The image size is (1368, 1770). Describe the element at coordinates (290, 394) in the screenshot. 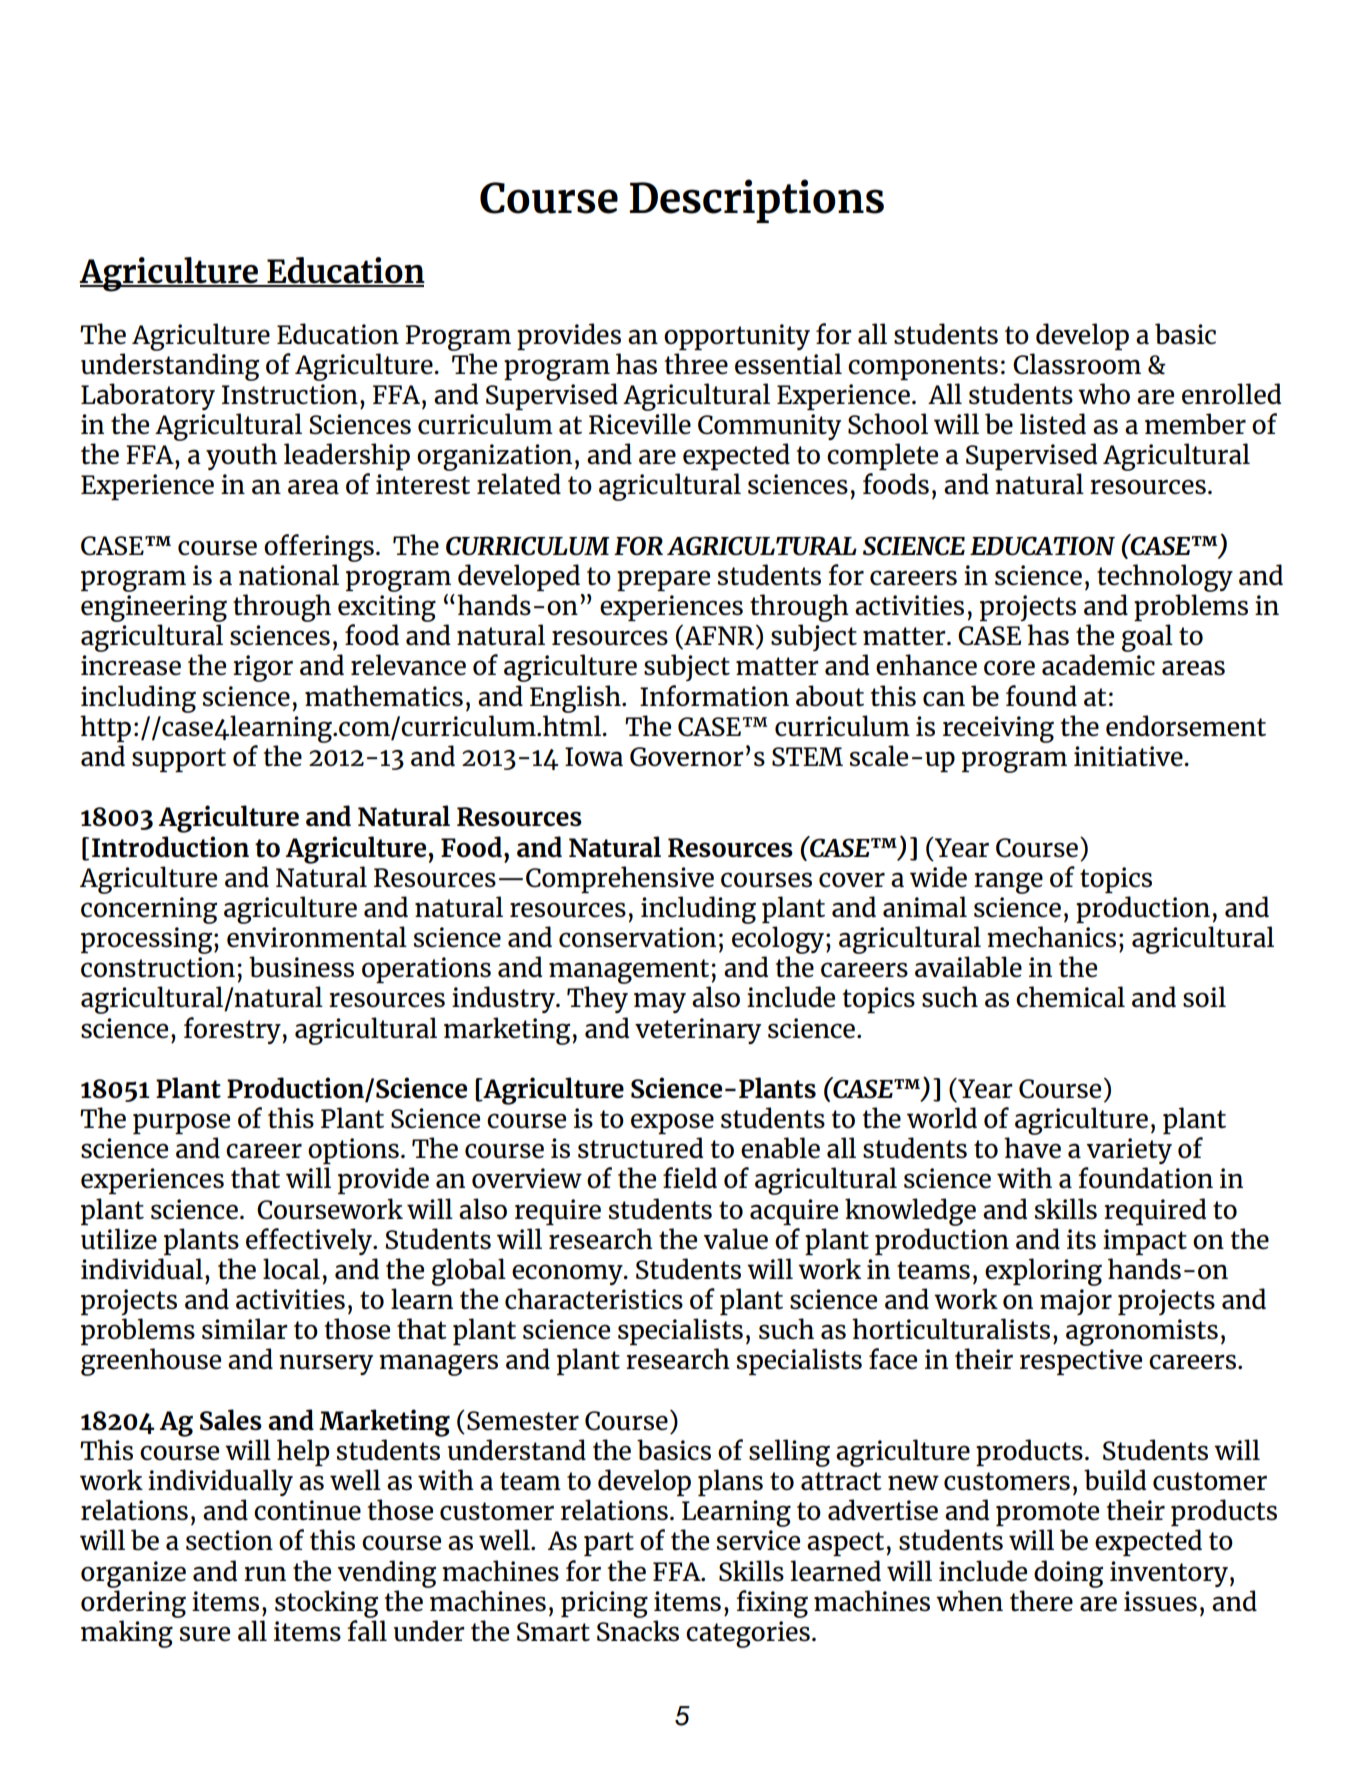

I see `Instruction` at that location.
